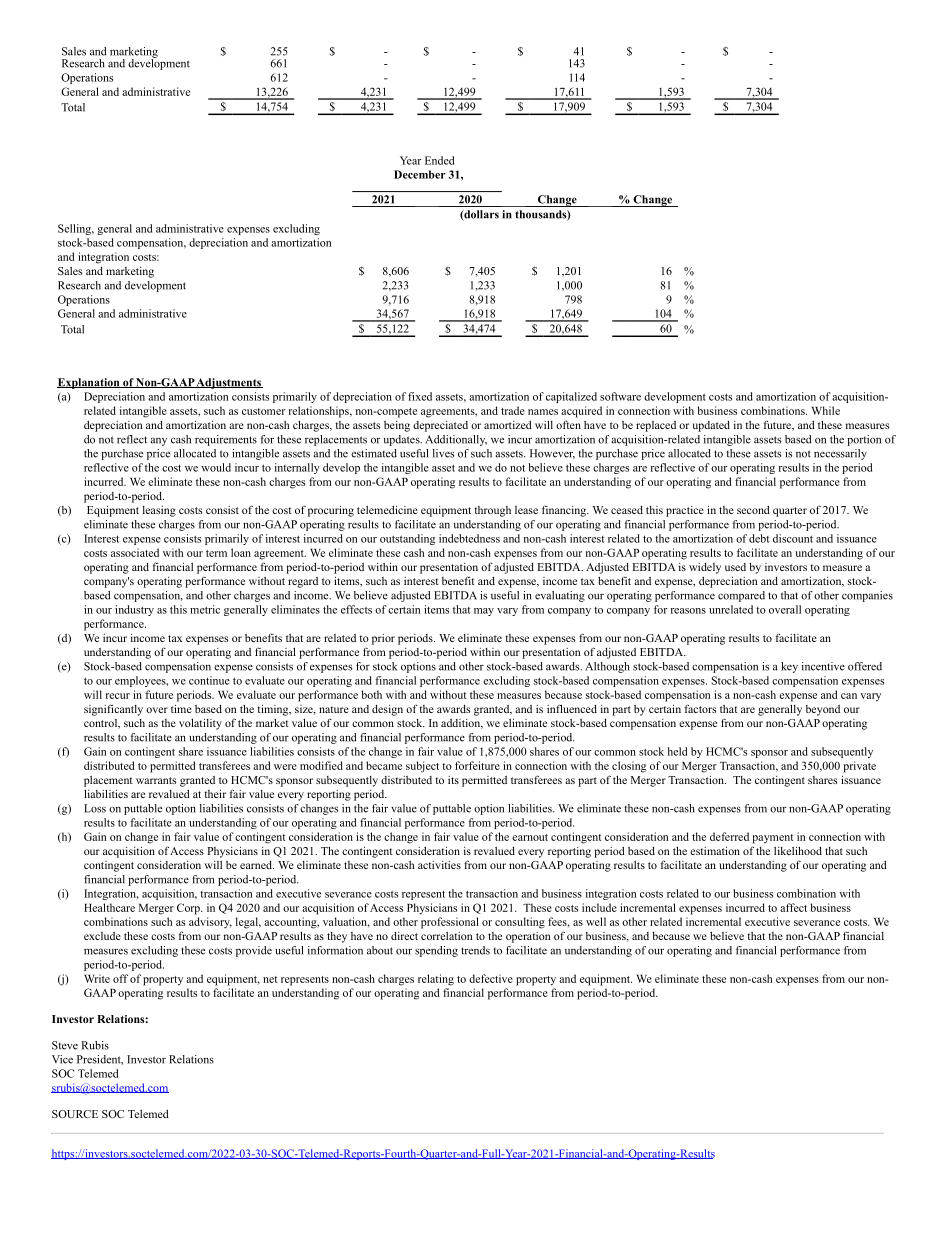  Describe the element at coordinates (76, 229) in the image. I see `Selling` at that location.
